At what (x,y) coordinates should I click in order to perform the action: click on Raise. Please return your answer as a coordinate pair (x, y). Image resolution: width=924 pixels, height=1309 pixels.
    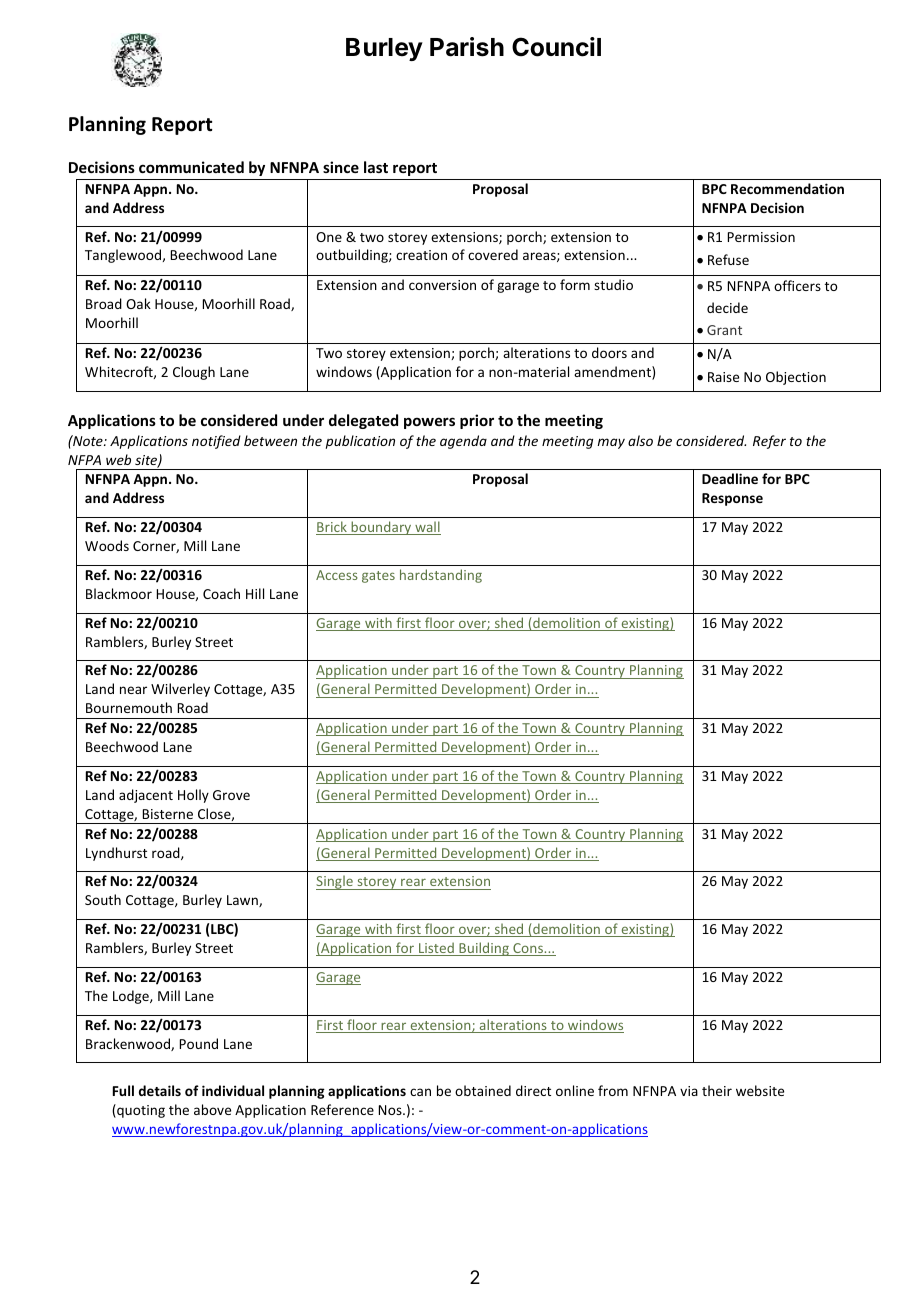
    Looking at the image, I should click on (723, 377).
